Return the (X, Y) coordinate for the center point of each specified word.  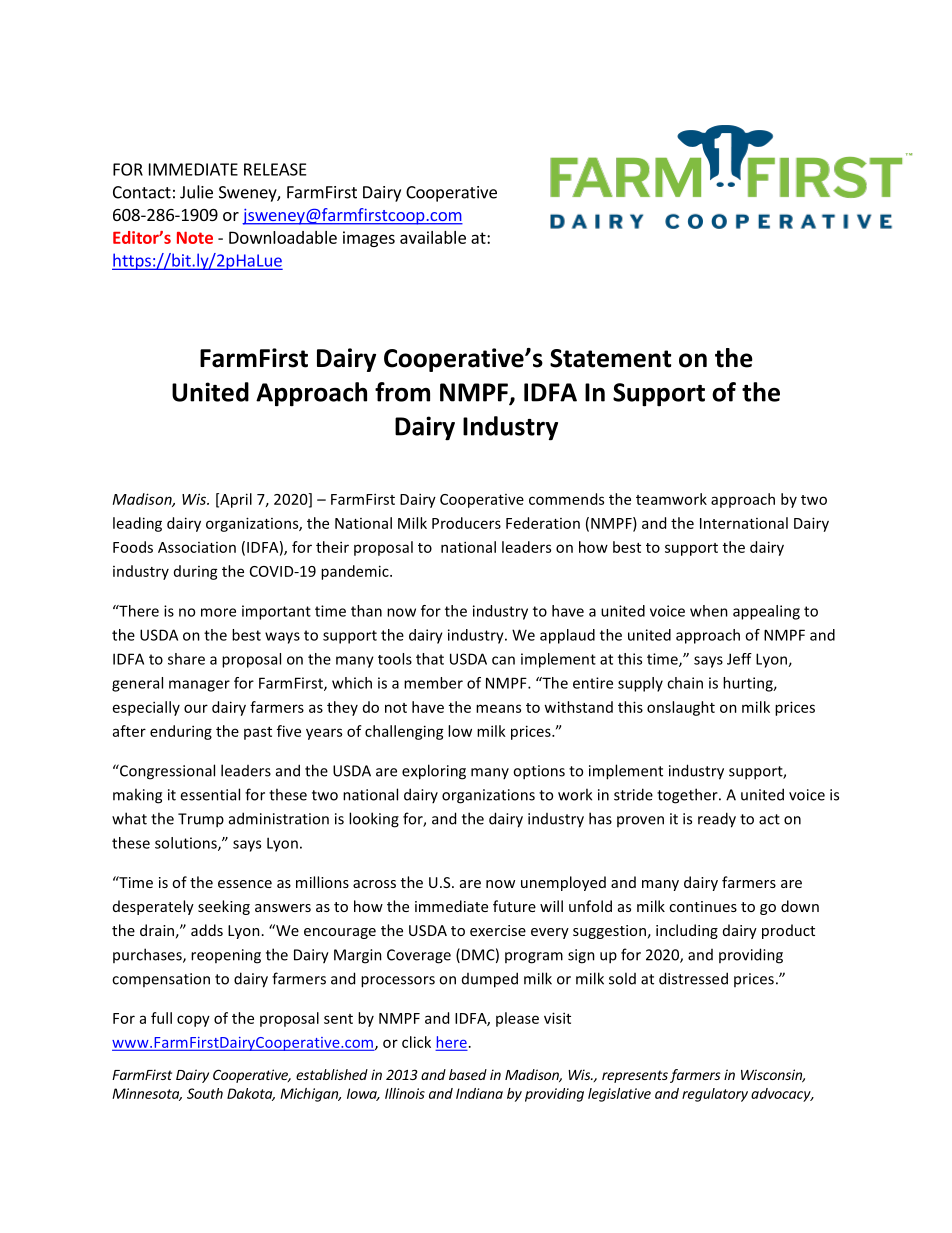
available (433, 237)
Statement (610, 358)
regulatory (715, 1095)
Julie (196, 192)
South (205, 1093)
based (468, 1074)
